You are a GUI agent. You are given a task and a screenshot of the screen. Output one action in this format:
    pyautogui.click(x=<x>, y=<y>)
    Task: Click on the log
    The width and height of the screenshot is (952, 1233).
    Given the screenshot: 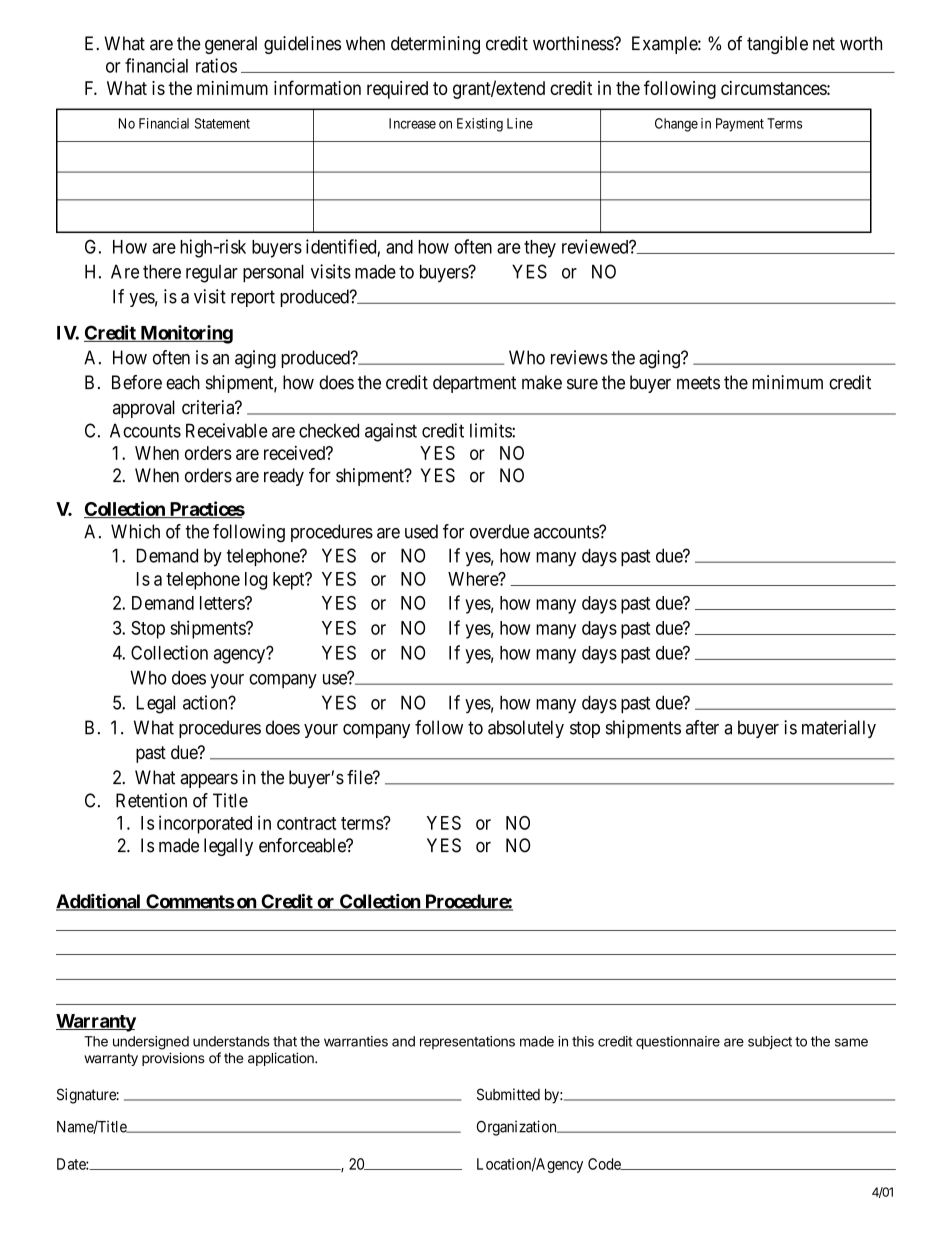 What is the action you would take?
    pyautogui.click(x=256, y=581)
